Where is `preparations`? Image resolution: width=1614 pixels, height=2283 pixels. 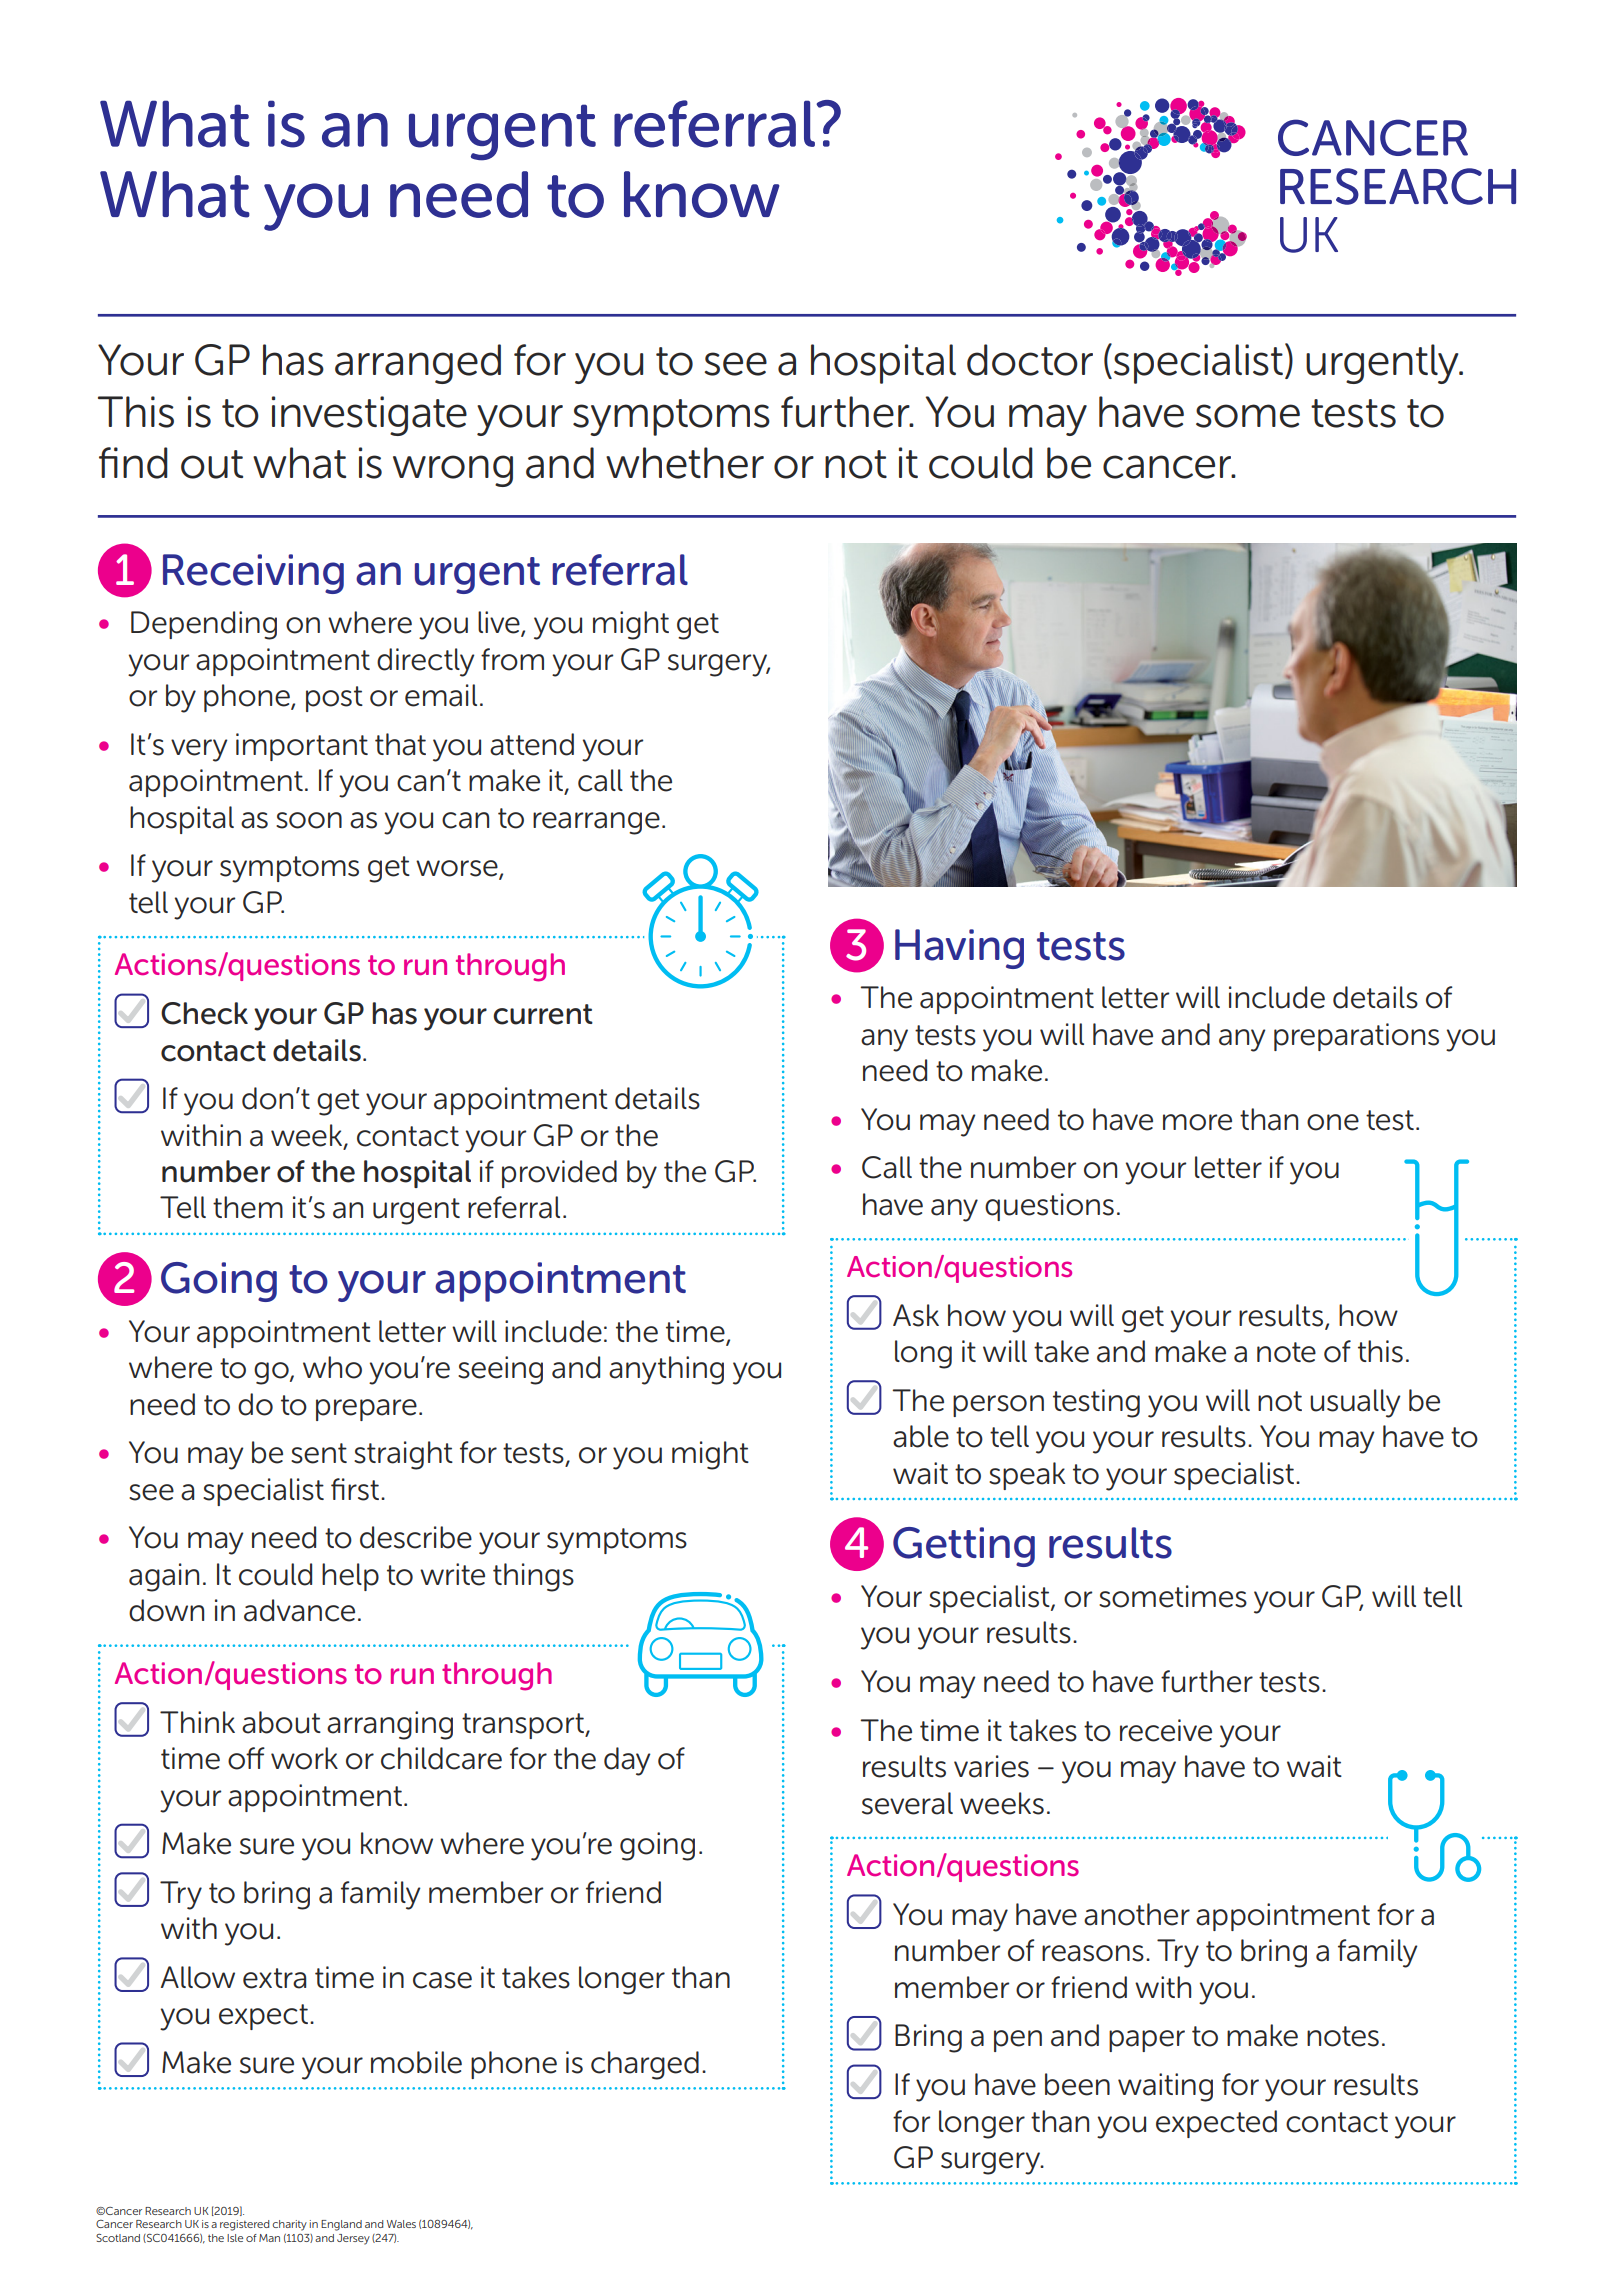
preparations is located at coordinates (1356, 1037).
